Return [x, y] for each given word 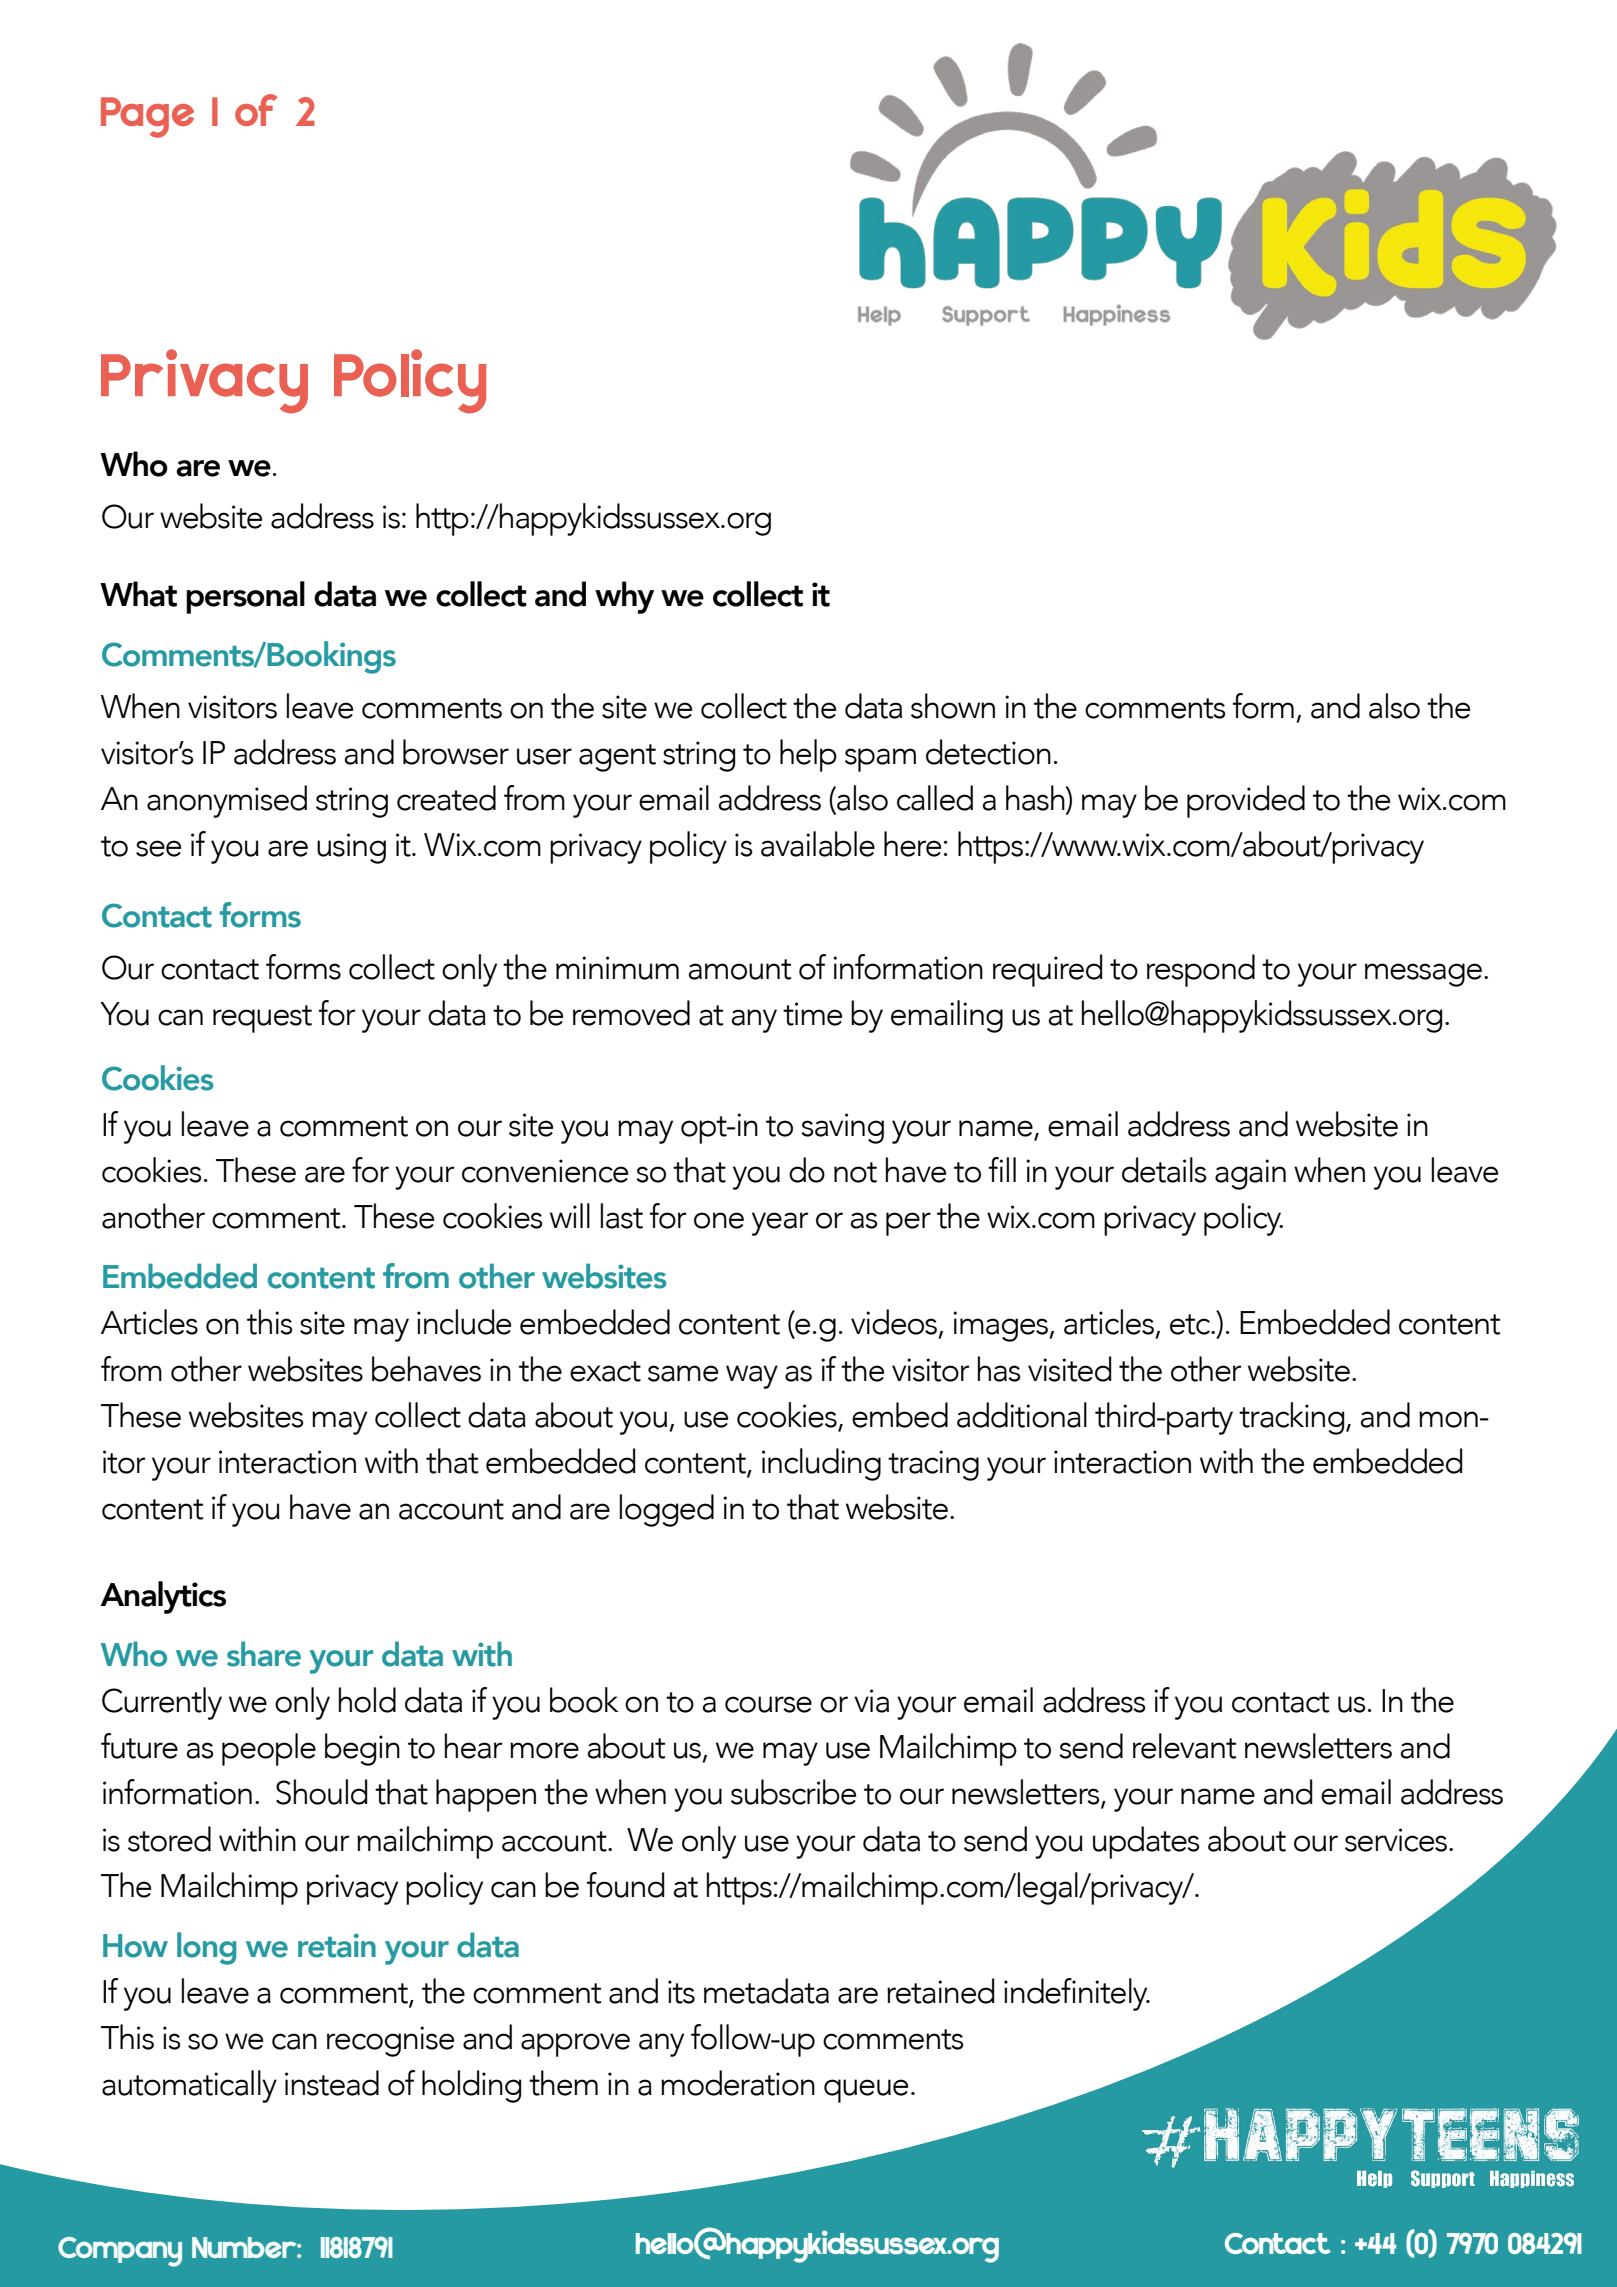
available [818, 844]
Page [147, 117]
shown [953, 706]
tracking [1293, 1418]
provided [1246, 801]
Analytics [163, 1597]
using [351, 848]
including [821, 1464]
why [624, 597]
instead [332, 2083]
